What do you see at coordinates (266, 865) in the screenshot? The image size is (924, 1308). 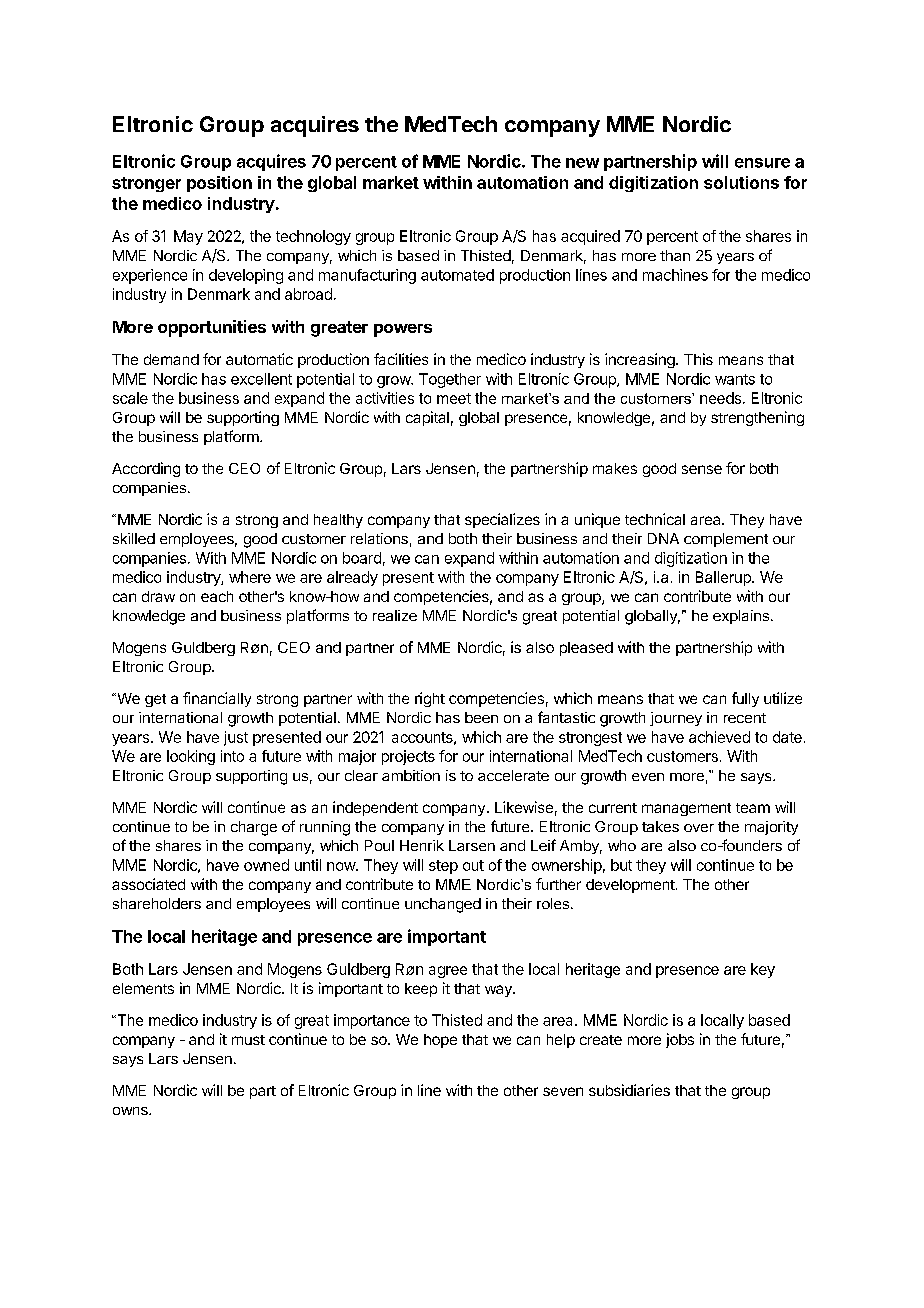 I see `owned` at bounding box center [266, 865].
